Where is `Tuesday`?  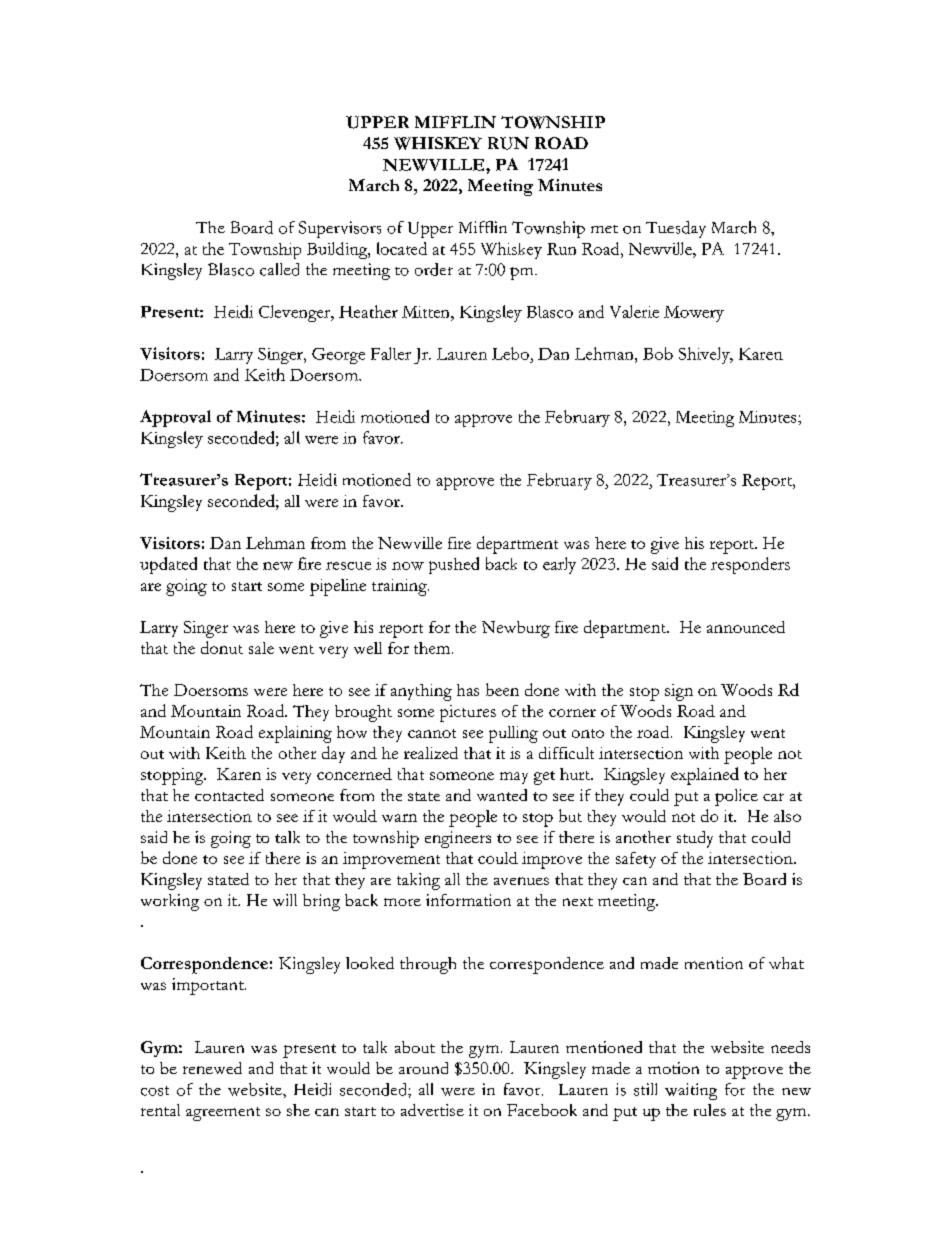
Tuesday is located at coordinates (676, 229).
